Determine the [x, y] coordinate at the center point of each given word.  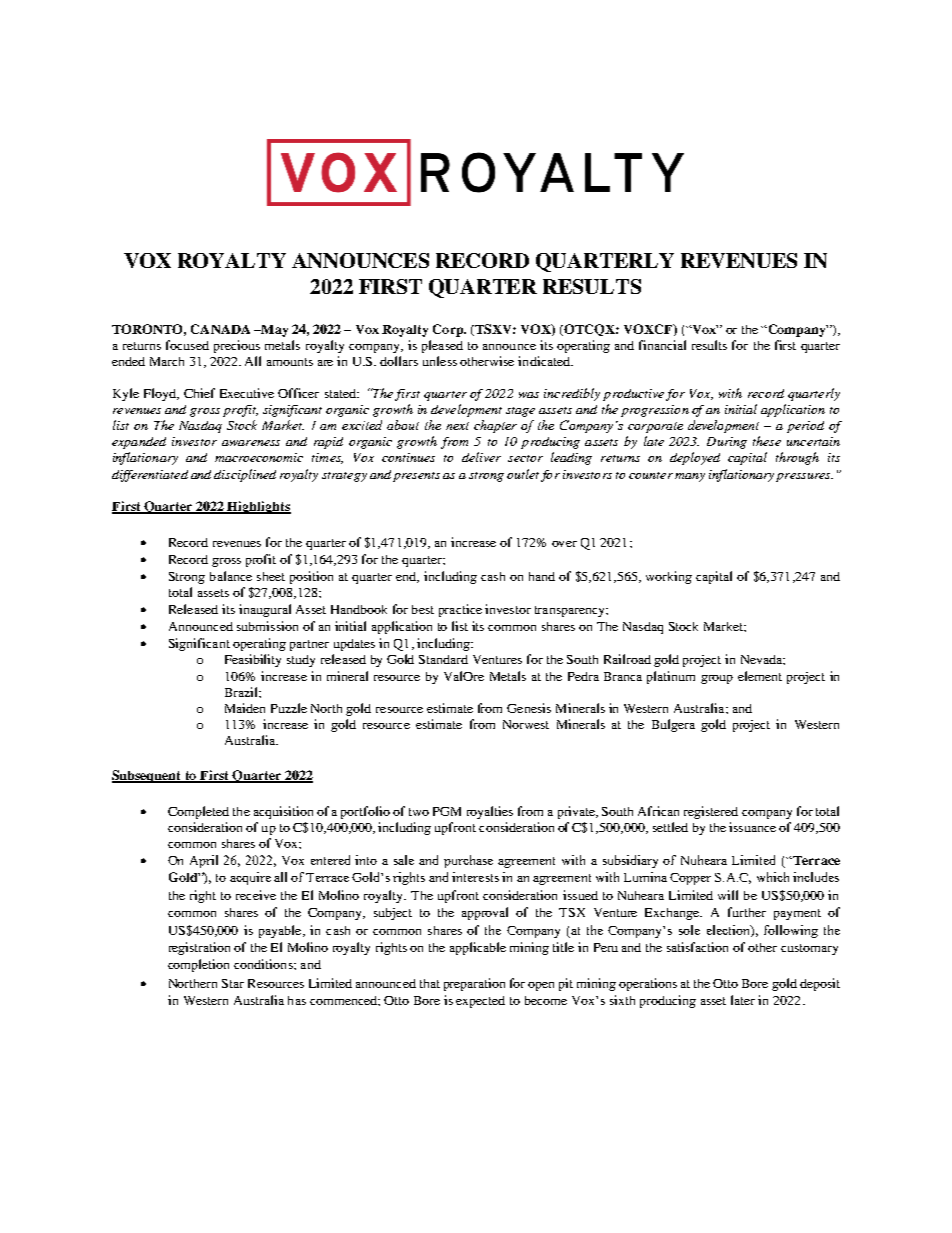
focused [187, 345]
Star [233, 983]
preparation [474, 984]
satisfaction [697, 947]
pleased [442, 346]
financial [662, 345]
